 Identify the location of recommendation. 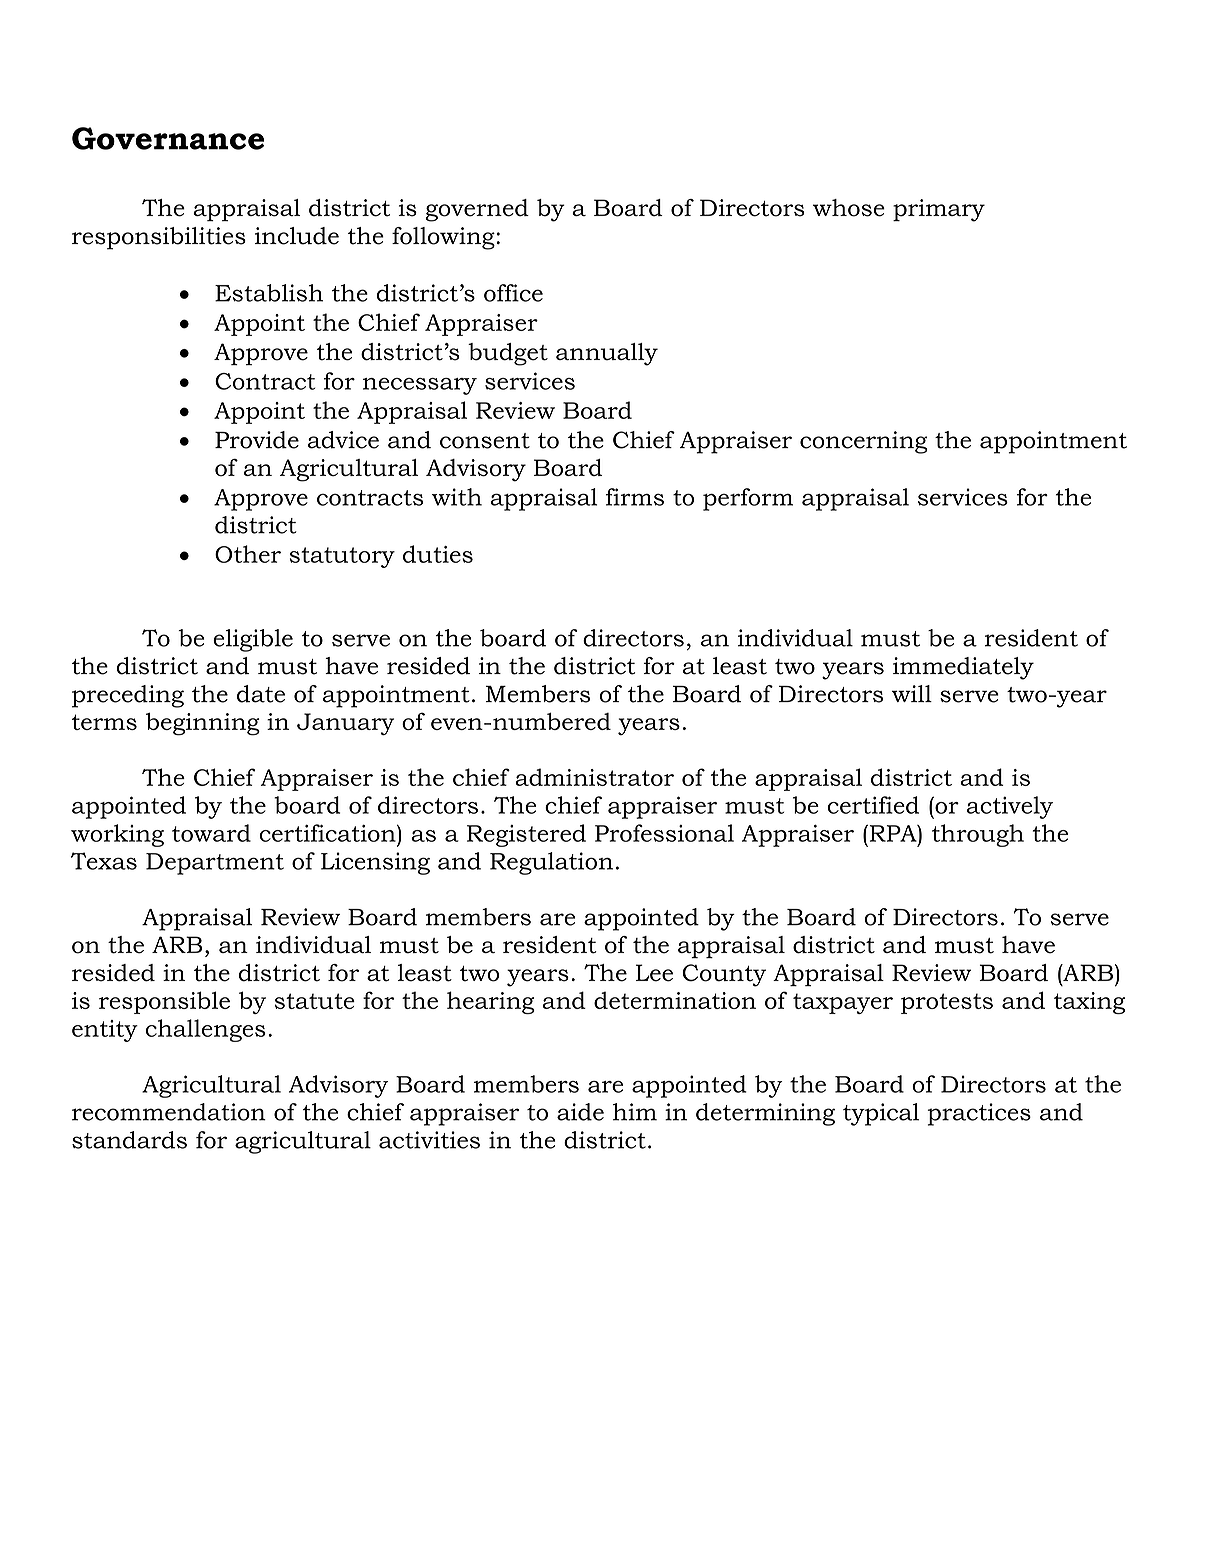
(169, 1112).
